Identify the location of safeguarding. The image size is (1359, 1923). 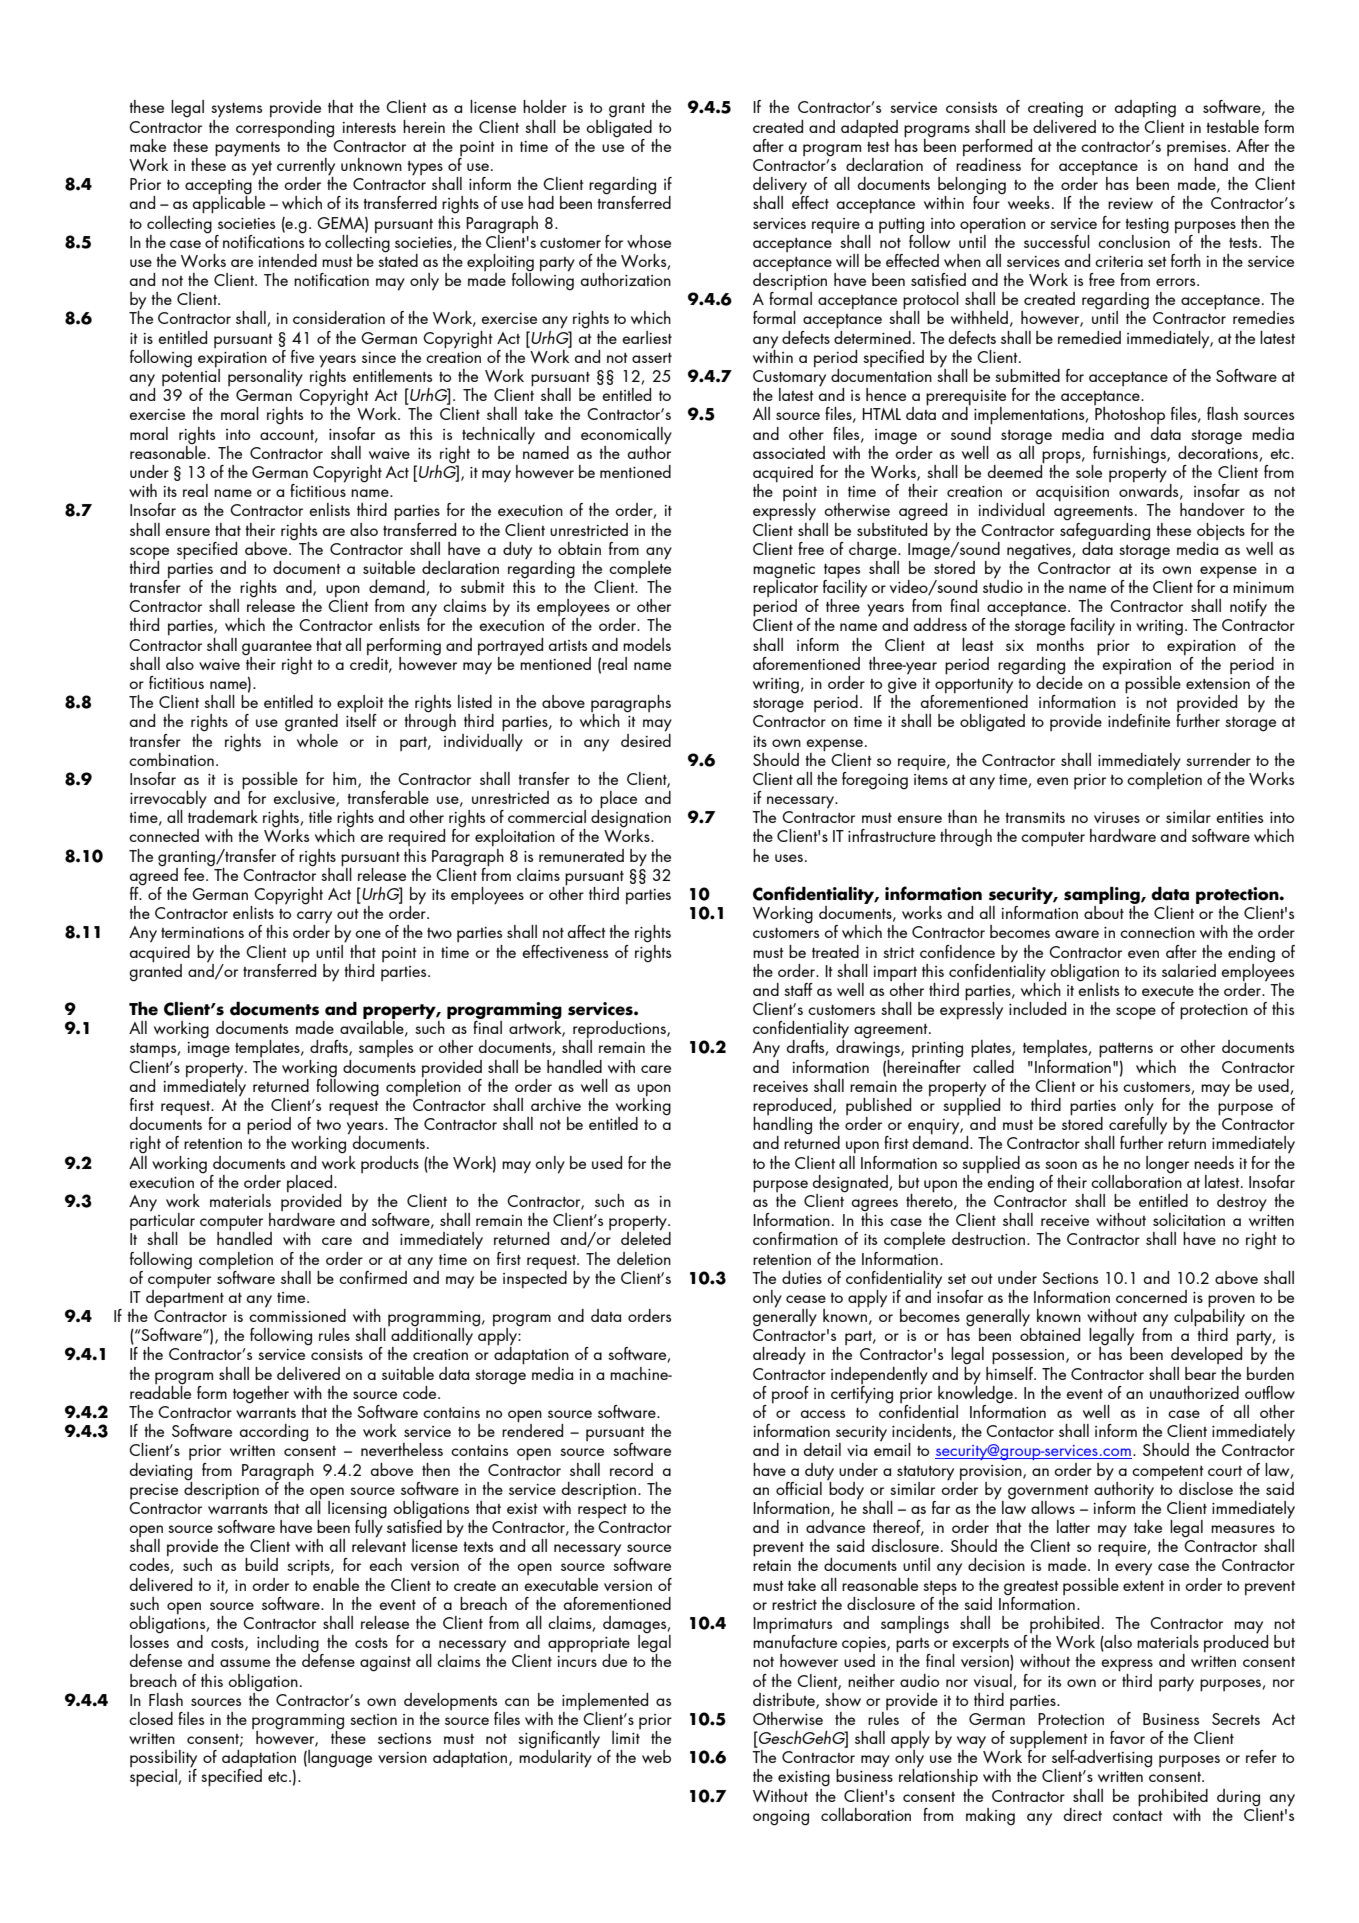
(1105, 530).
